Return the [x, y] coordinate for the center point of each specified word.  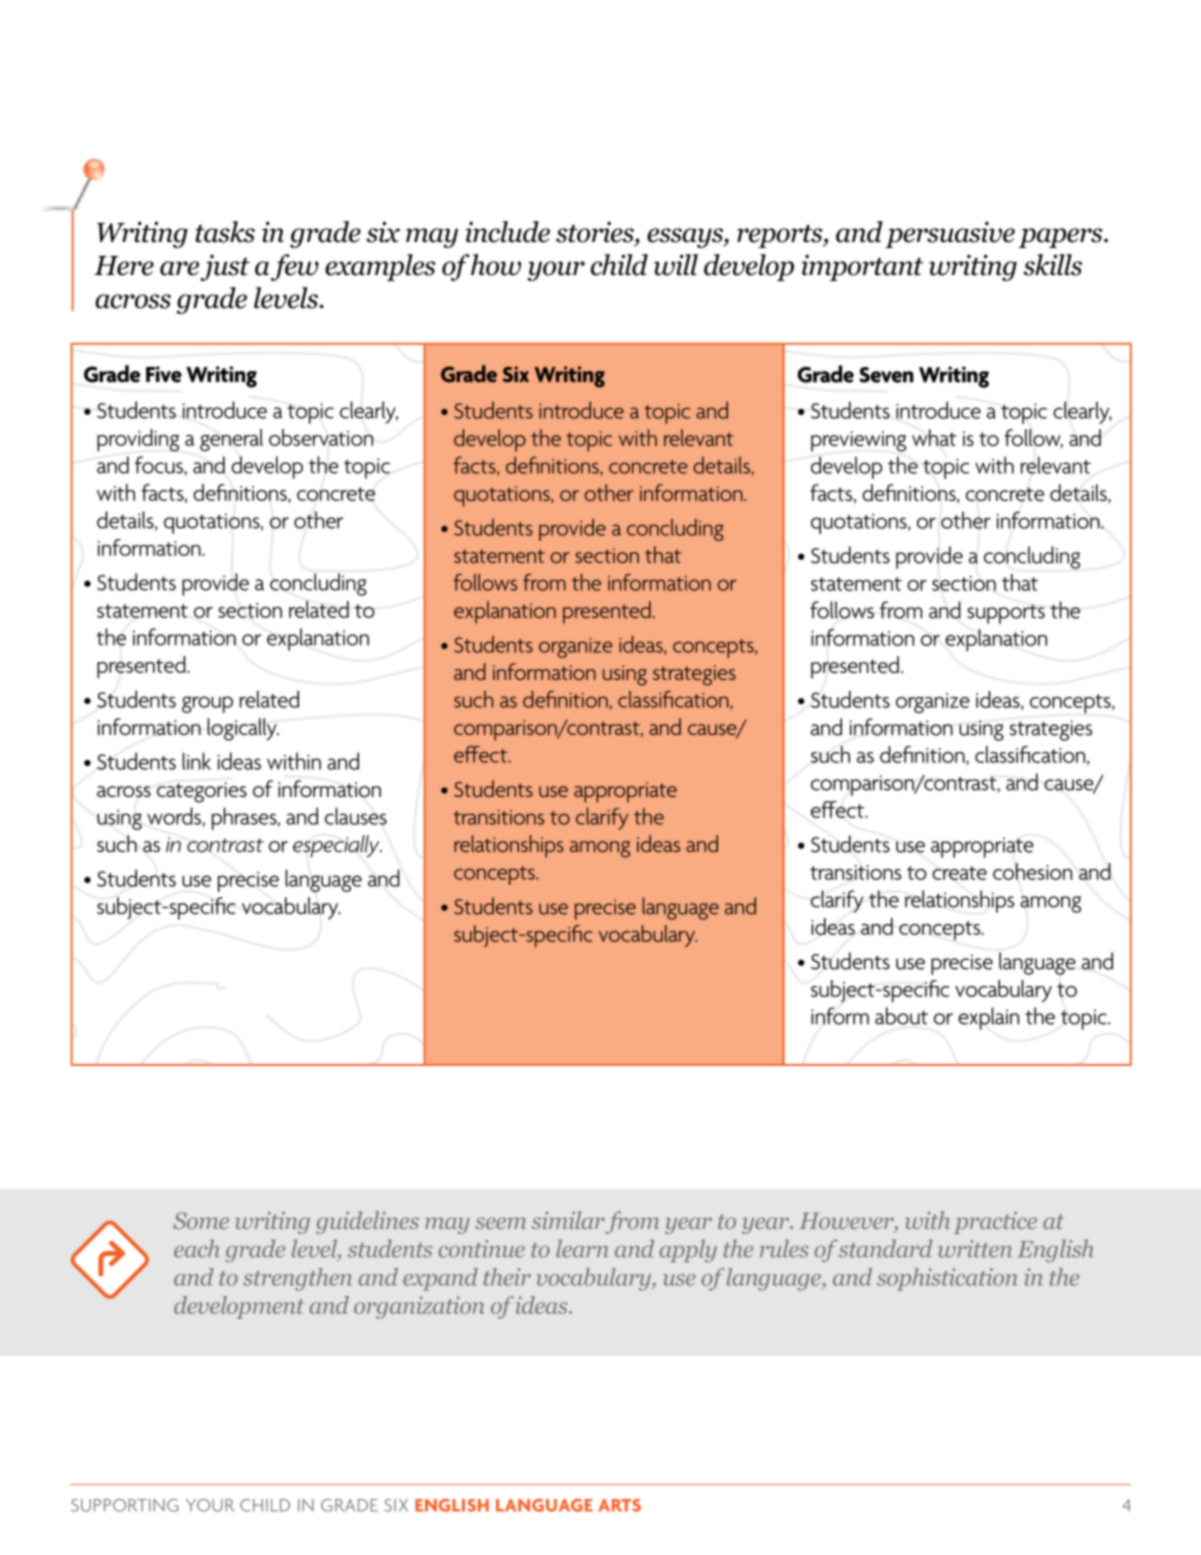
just [225, 267]
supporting [125, 1505]
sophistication [947, 1279]
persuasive [950, 234]
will [676, 265]
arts [619, 1505]
